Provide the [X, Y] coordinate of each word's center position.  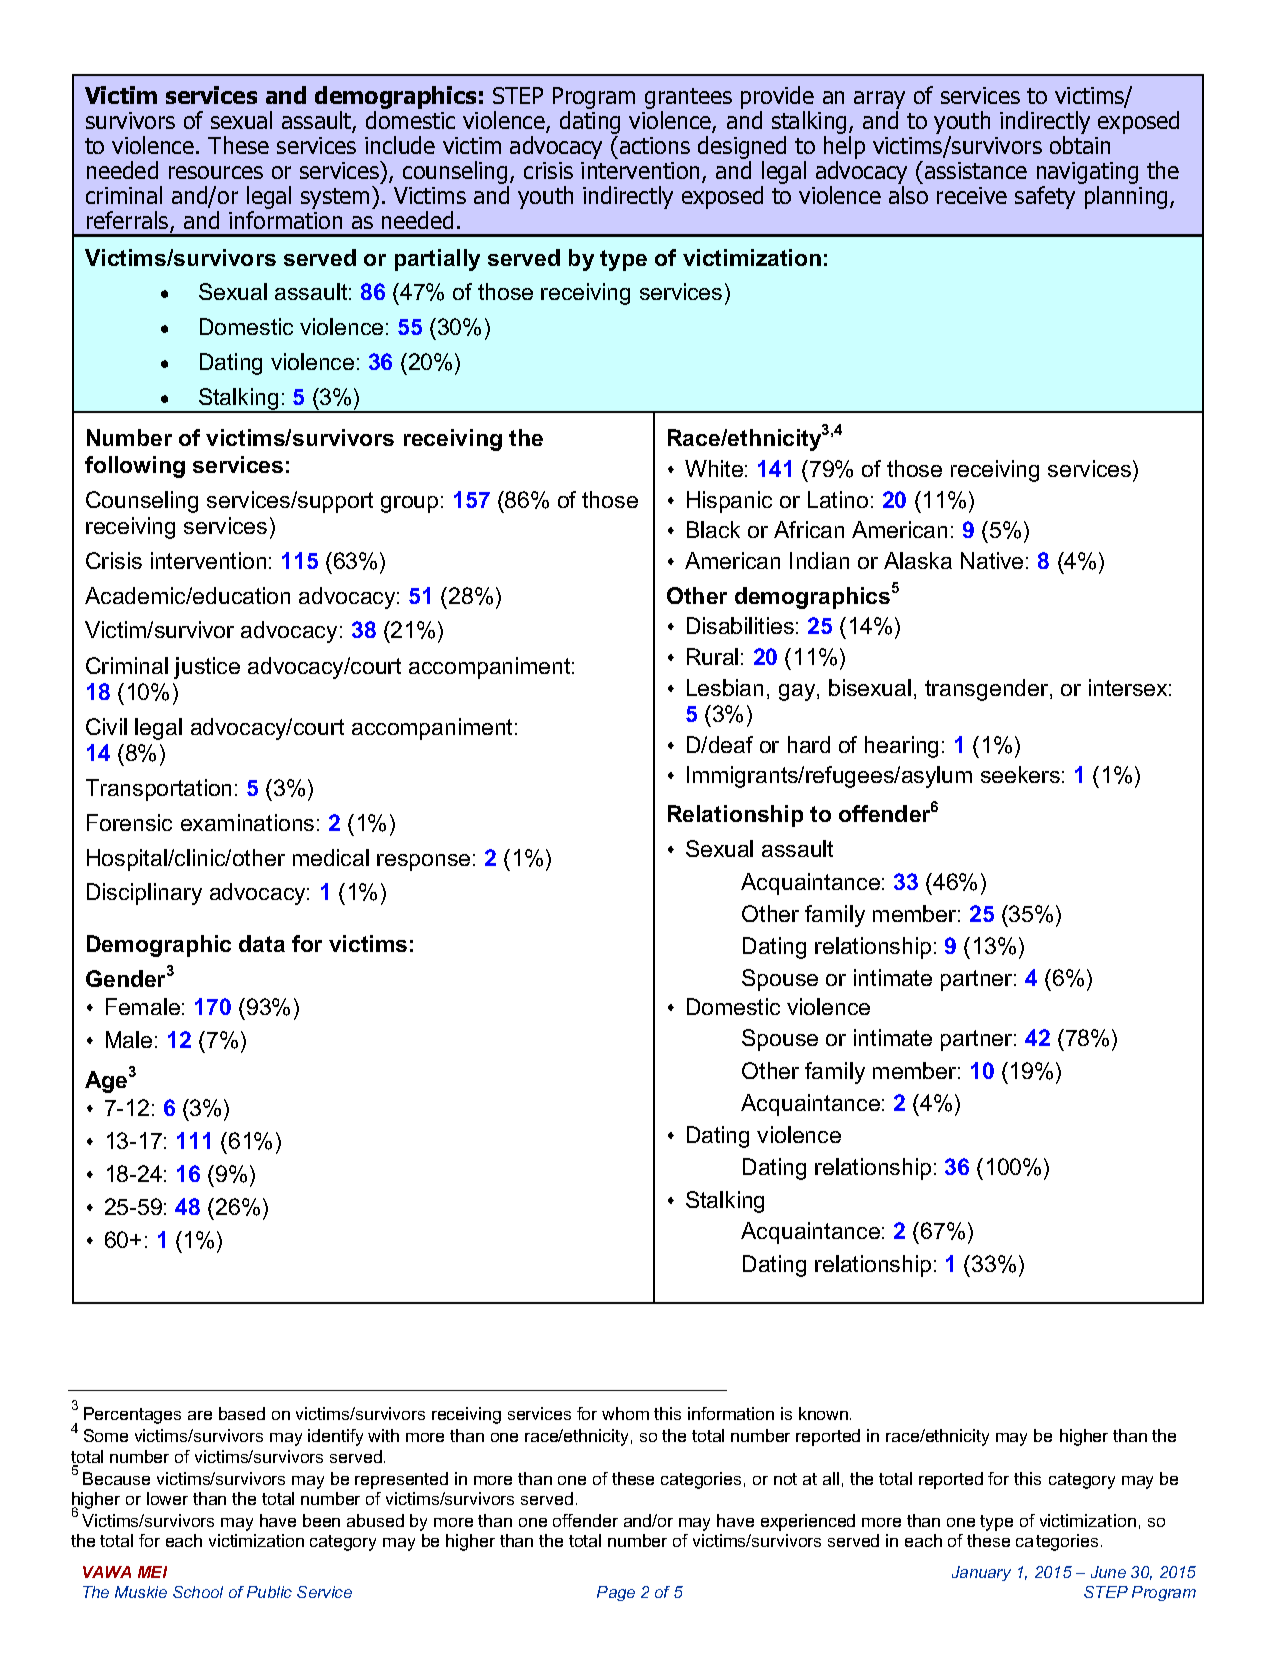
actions [655, 145]
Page [616, 1593]
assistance [976, 170]
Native [992, 560]
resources [216, 172]
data [262, 943]
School [198, 1592]
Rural [712, 656]
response [423, 862]
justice [207, 668]
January [981, 1573]
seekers [1020, 774]
